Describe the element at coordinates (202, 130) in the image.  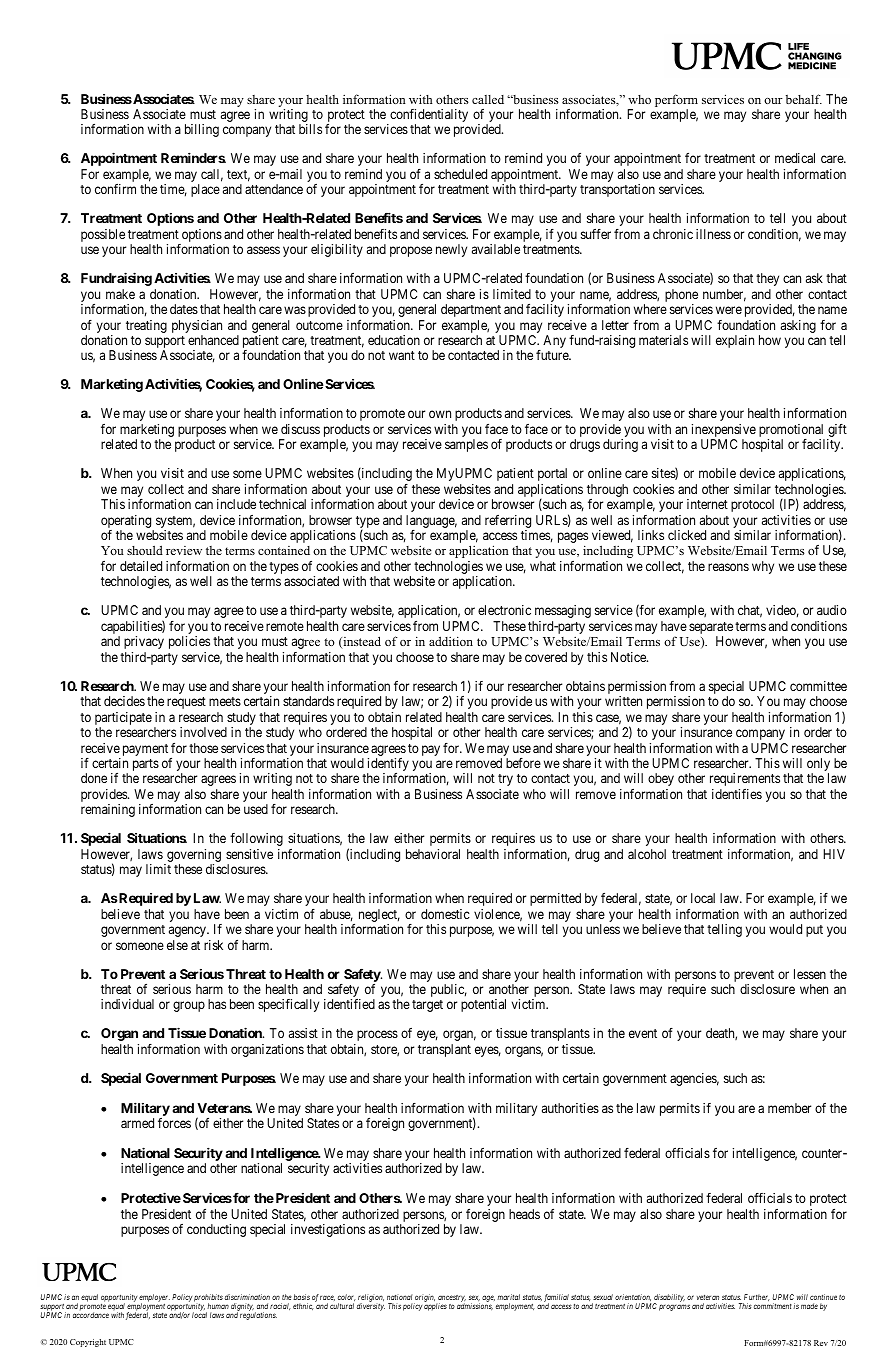
I see `billing` at that location.
